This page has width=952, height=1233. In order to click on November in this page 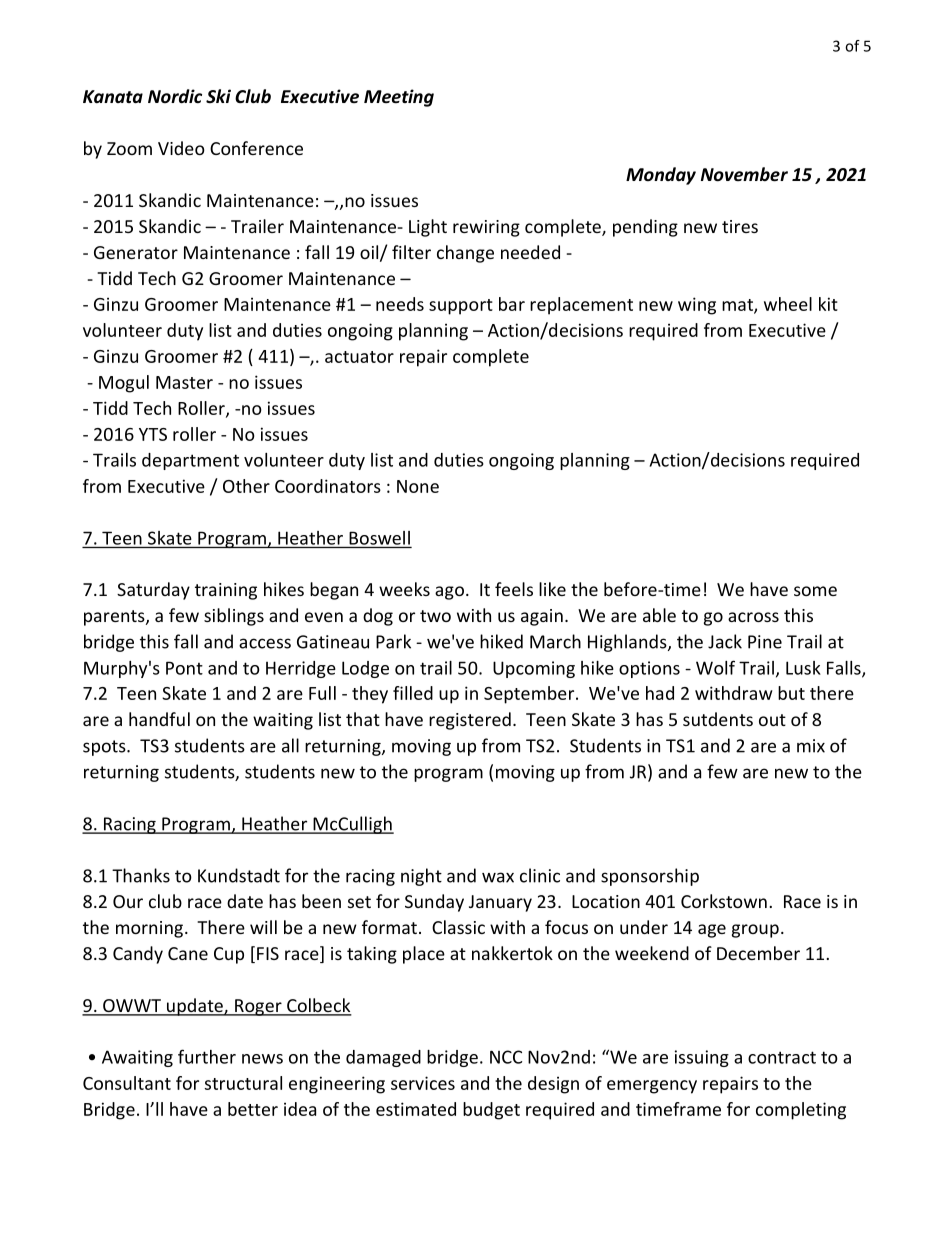, I will do `click(744, 174)`.
